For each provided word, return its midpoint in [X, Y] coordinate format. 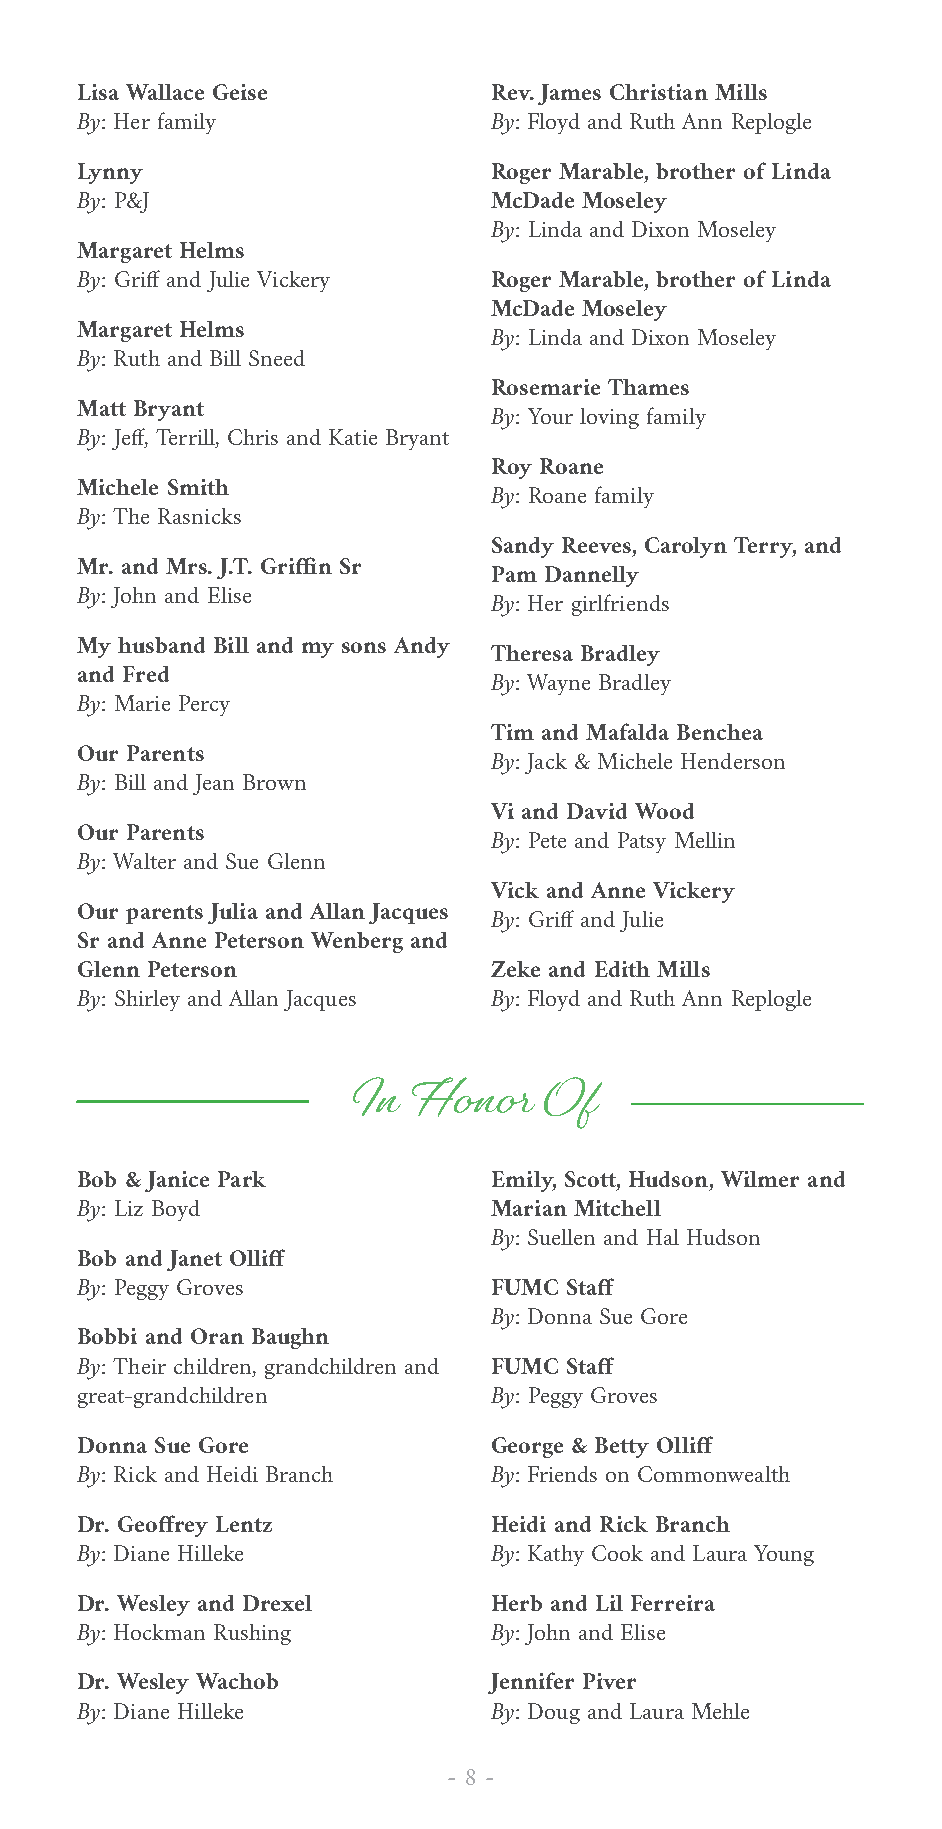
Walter [144, 861]
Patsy [642, 842]
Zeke [515, 969]
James [569, 94]
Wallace [165, 92]
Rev [512, 92]
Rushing [252, 1634]
